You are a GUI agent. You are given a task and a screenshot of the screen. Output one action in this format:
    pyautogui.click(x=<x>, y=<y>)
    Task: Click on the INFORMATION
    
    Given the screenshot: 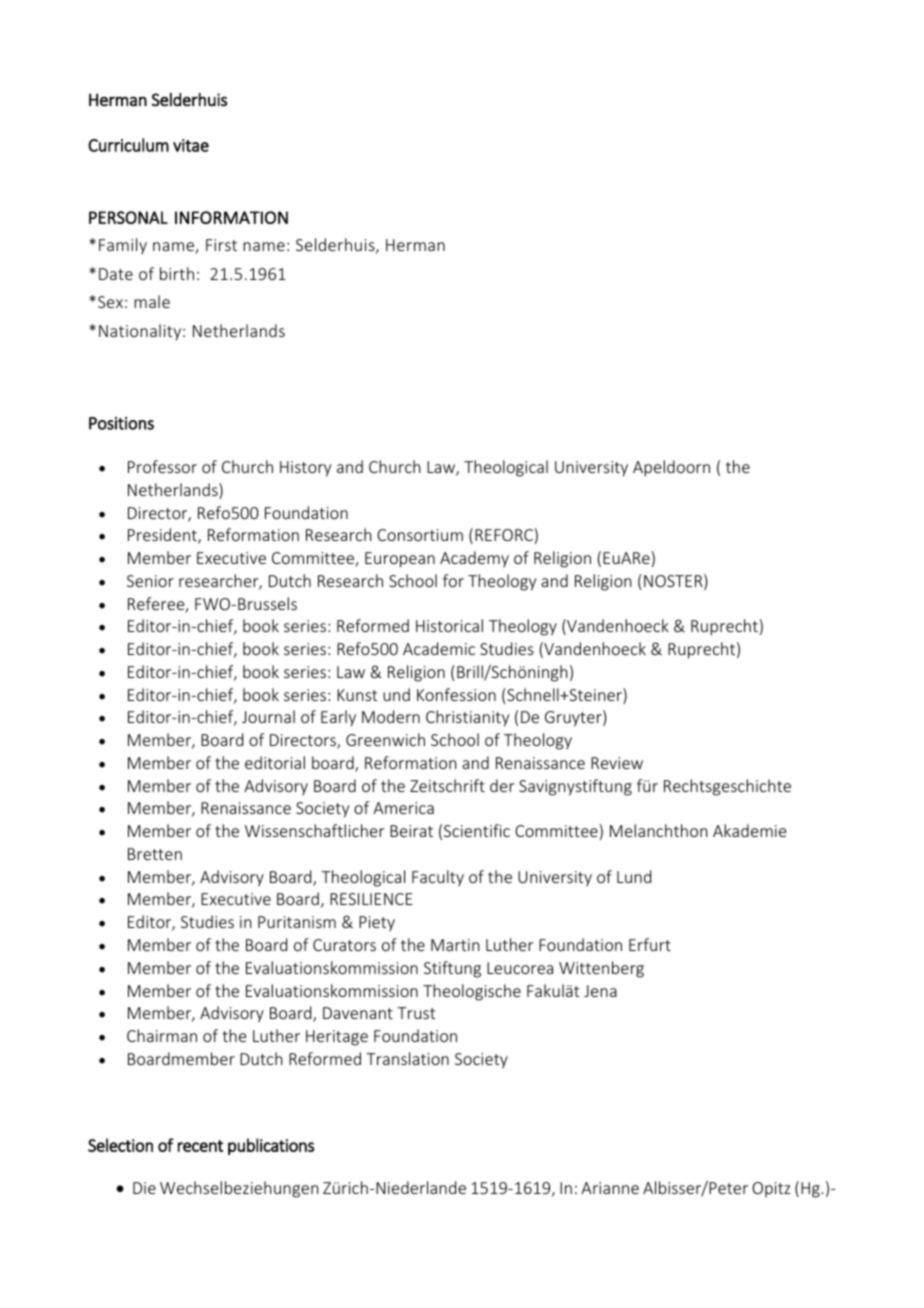 What is the action you would take?
    pyautogui.click(x=231, y=217)
